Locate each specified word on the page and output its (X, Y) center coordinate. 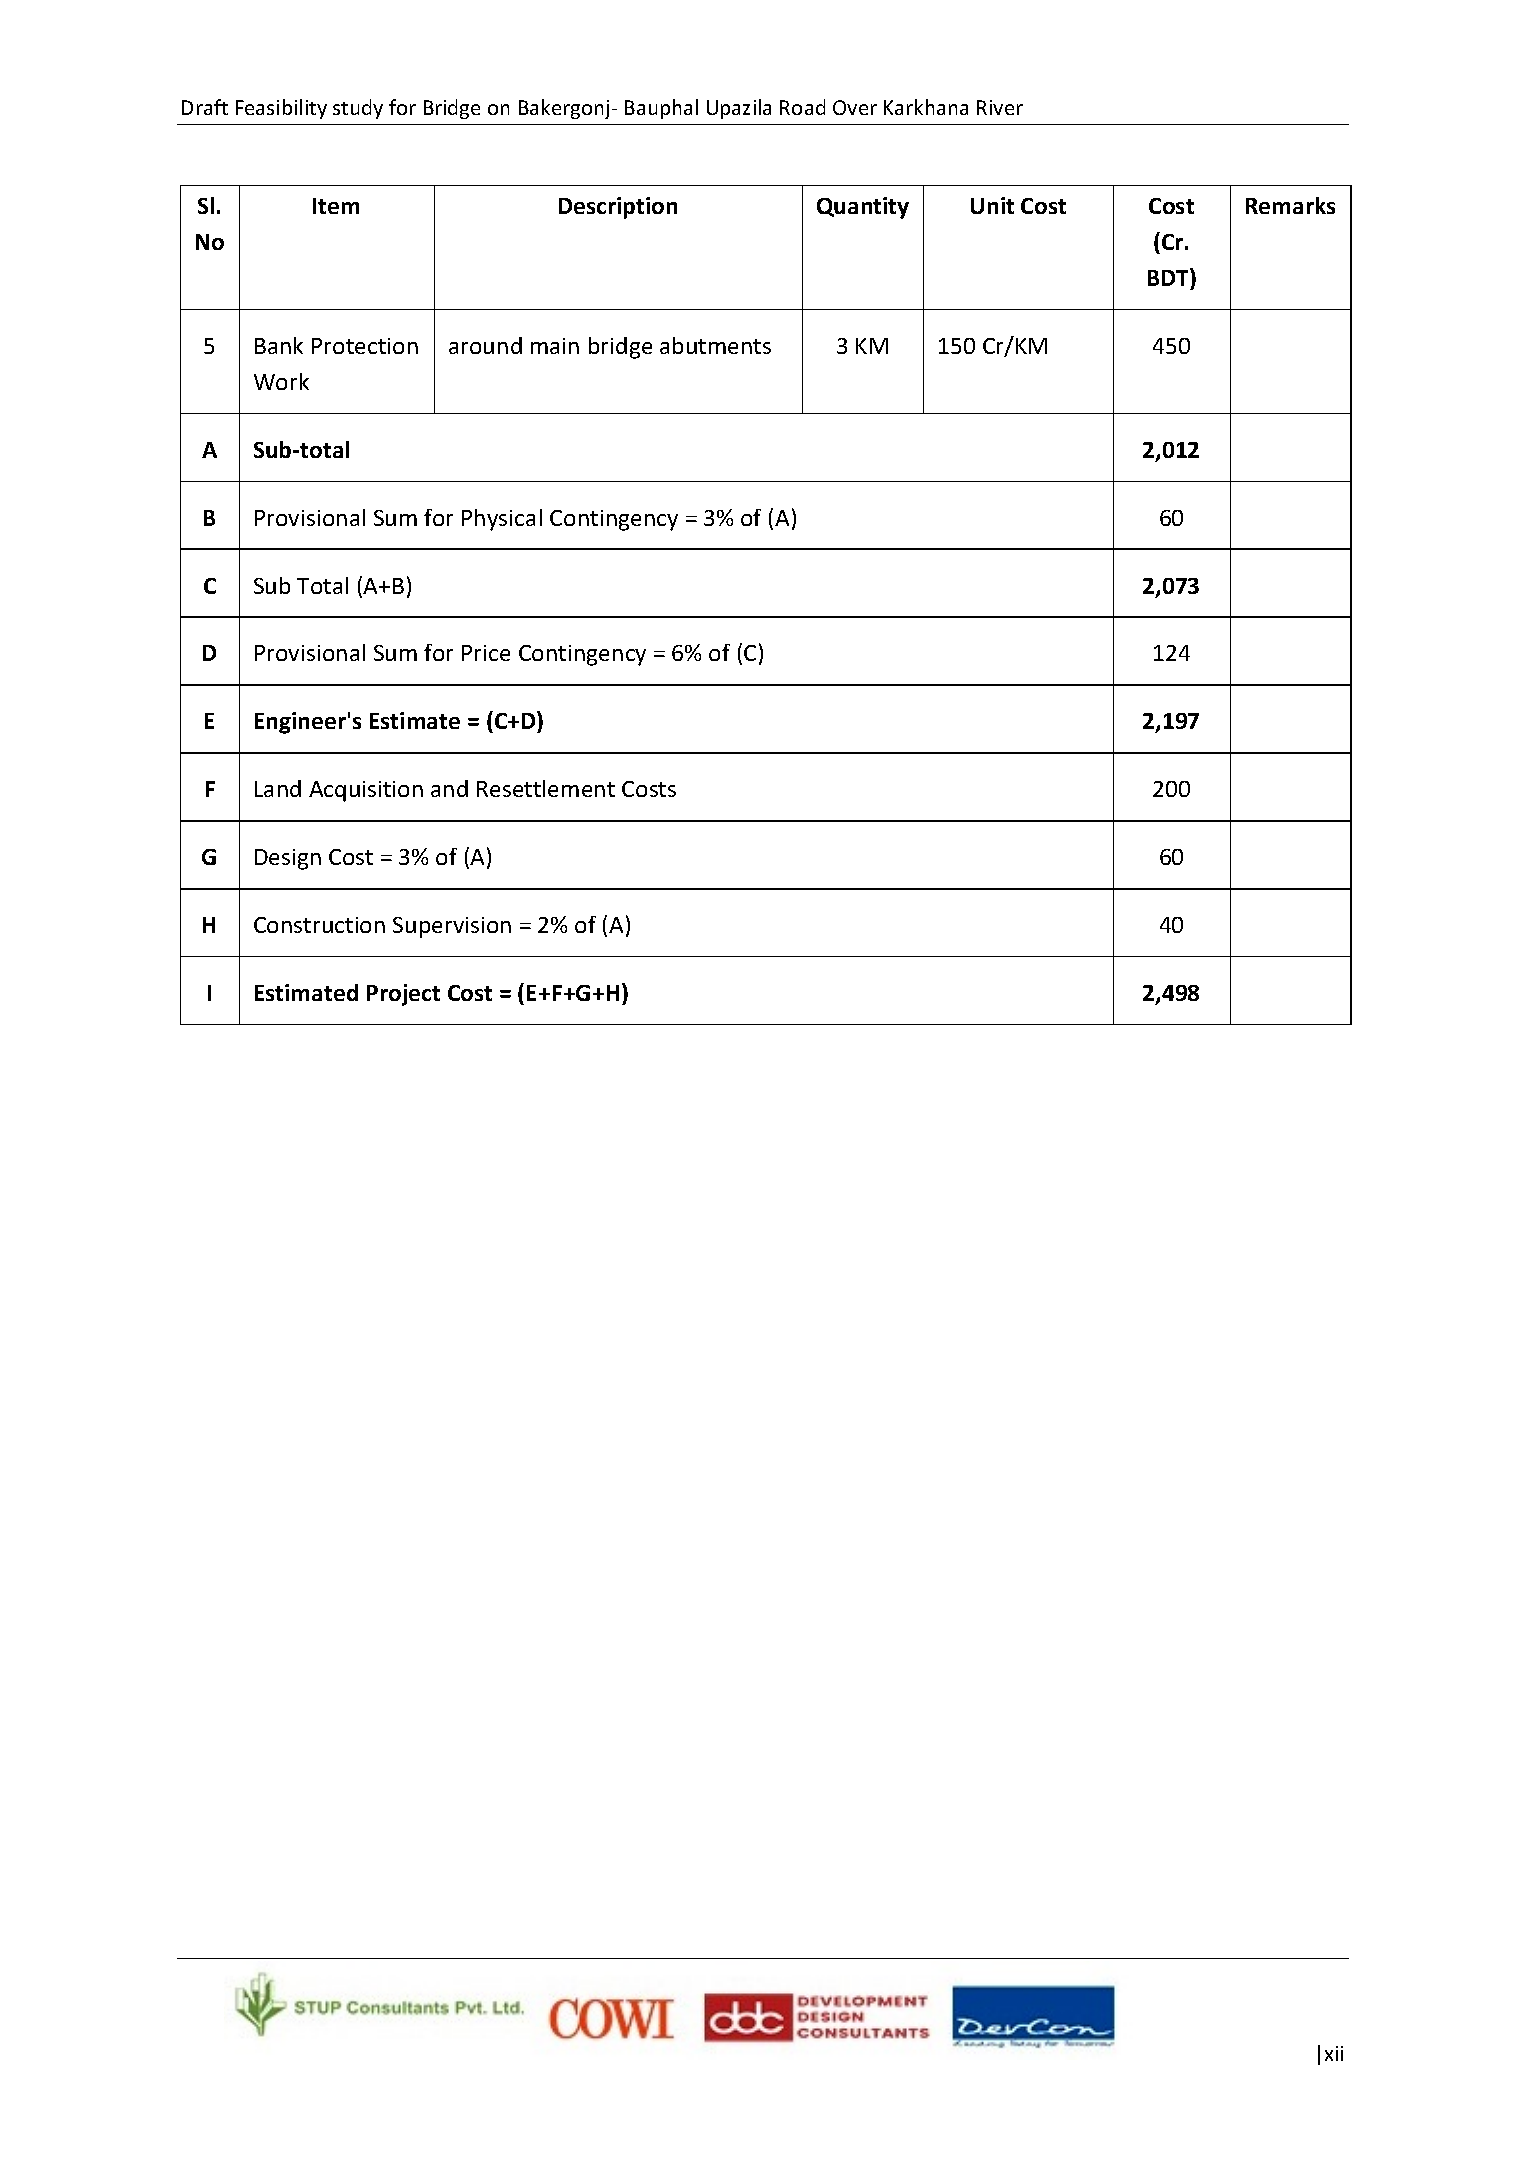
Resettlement (546, 788)
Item (336, 206)
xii (1334, 2053)
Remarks (1290, 205)
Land (278, 788)
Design (288, 859)
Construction (319, 925)
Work (281, 381)
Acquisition (366, 791)
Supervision (452, 927)
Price (486, 653)
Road (802, 107)
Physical (502, 520)
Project (403, 995)
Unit (992, 205)
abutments (715, 345)
